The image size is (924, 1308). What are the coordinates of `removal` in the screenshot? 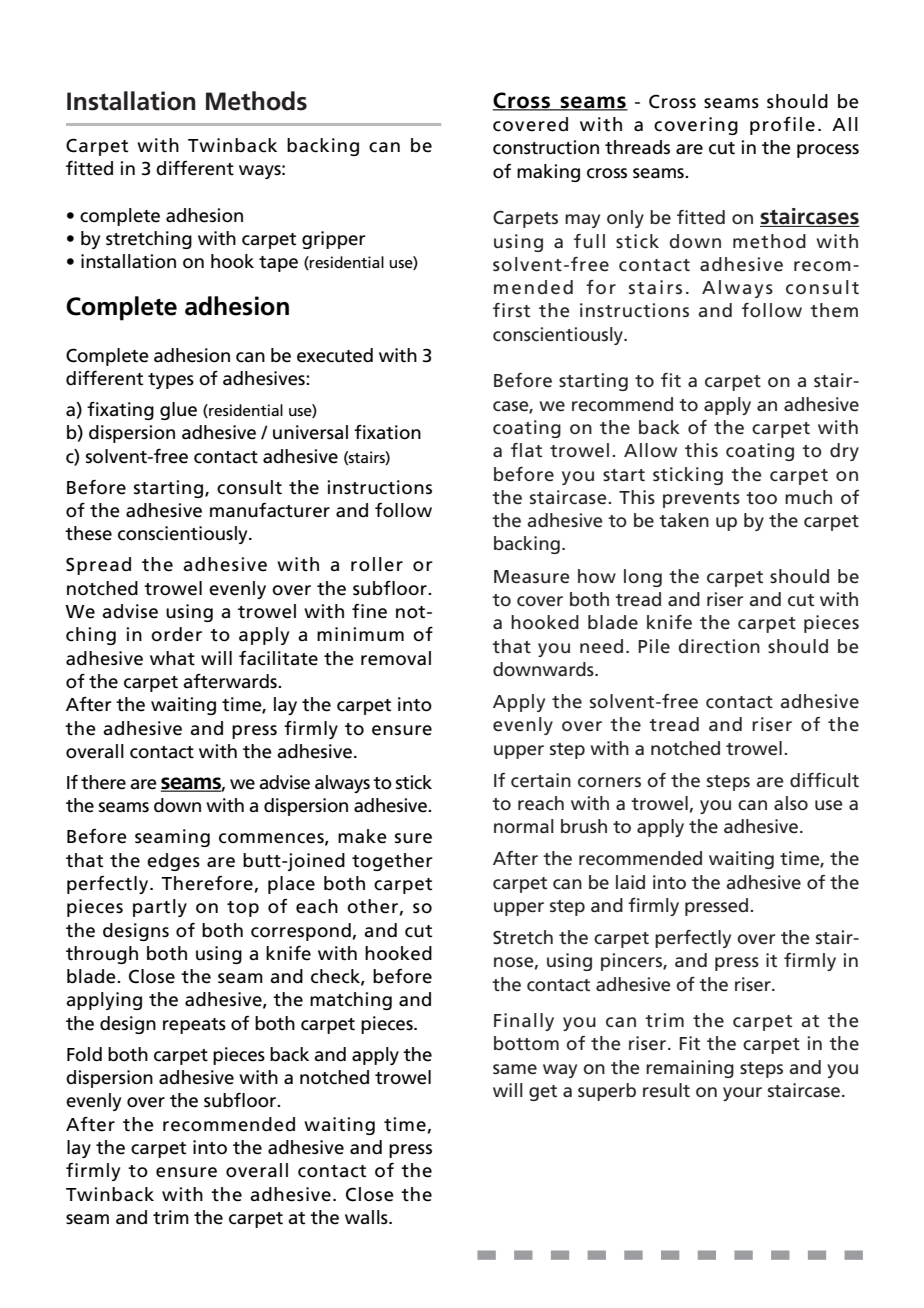 It's located at (396, 658).
